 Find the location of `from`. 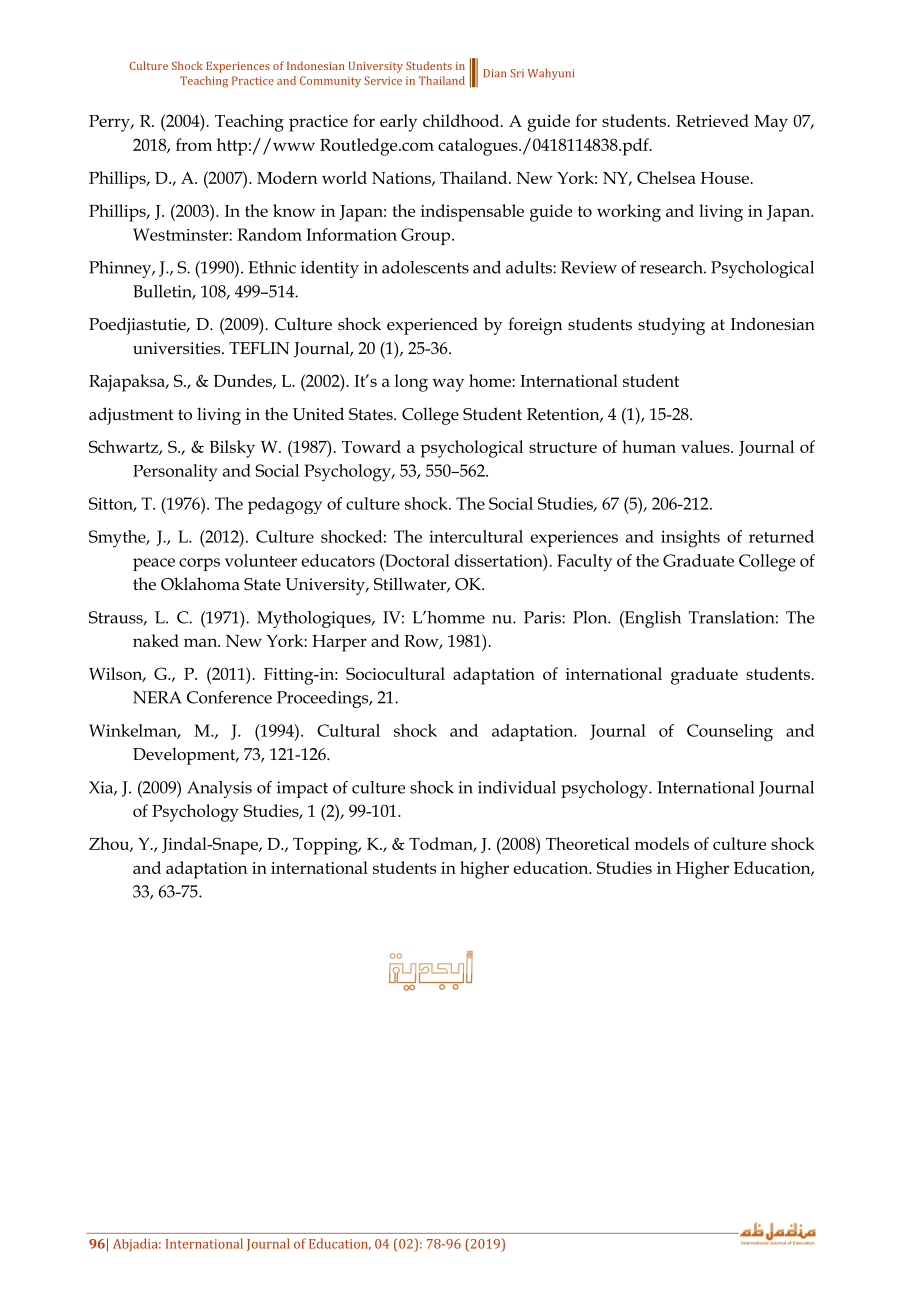

from is located at coordinates (194, 144).
